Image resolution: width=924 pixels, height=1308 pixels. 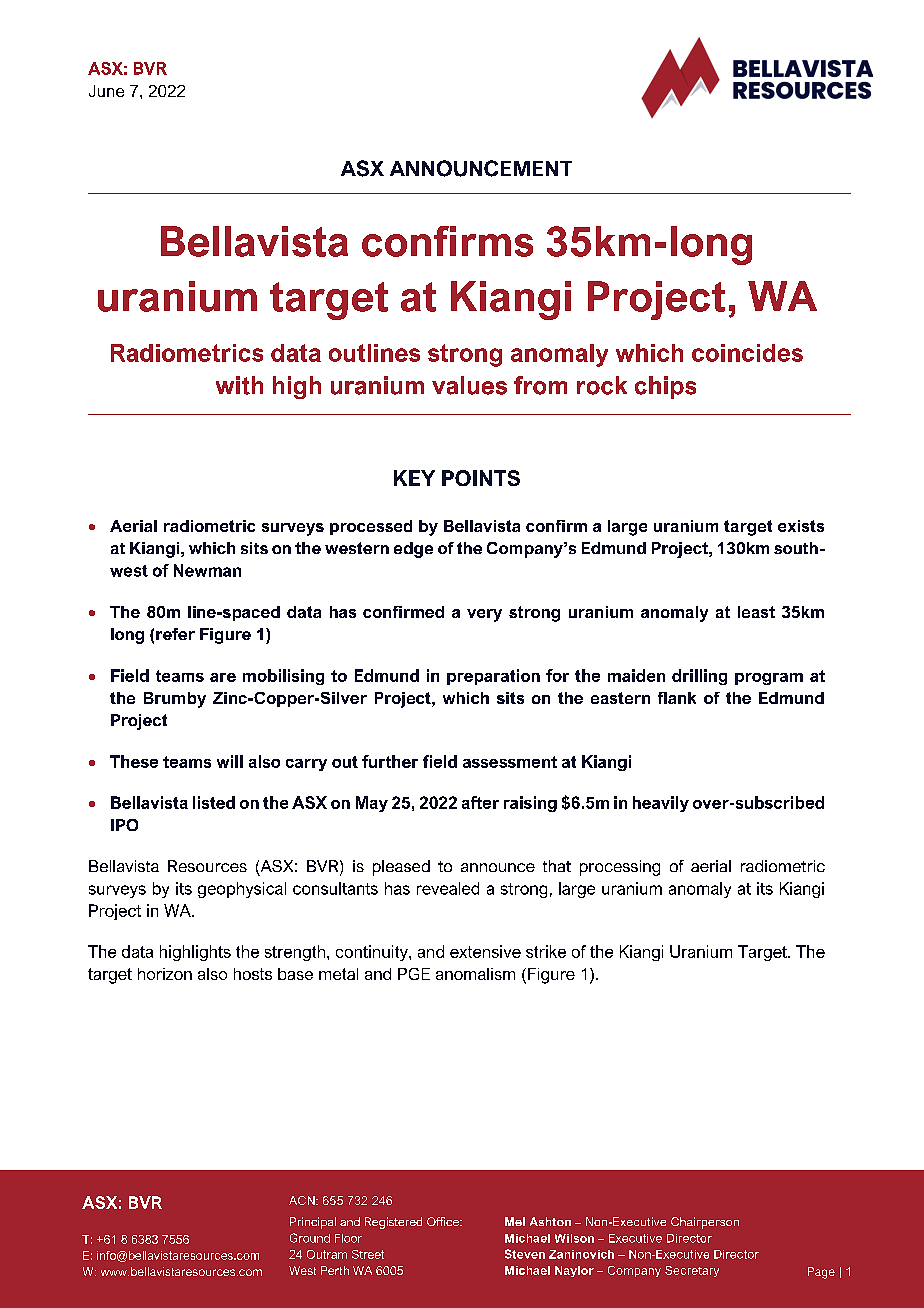 What do you see at coordinates (481, 478) in the image?
I see `POINTS` at bounding box center [481, 478].
